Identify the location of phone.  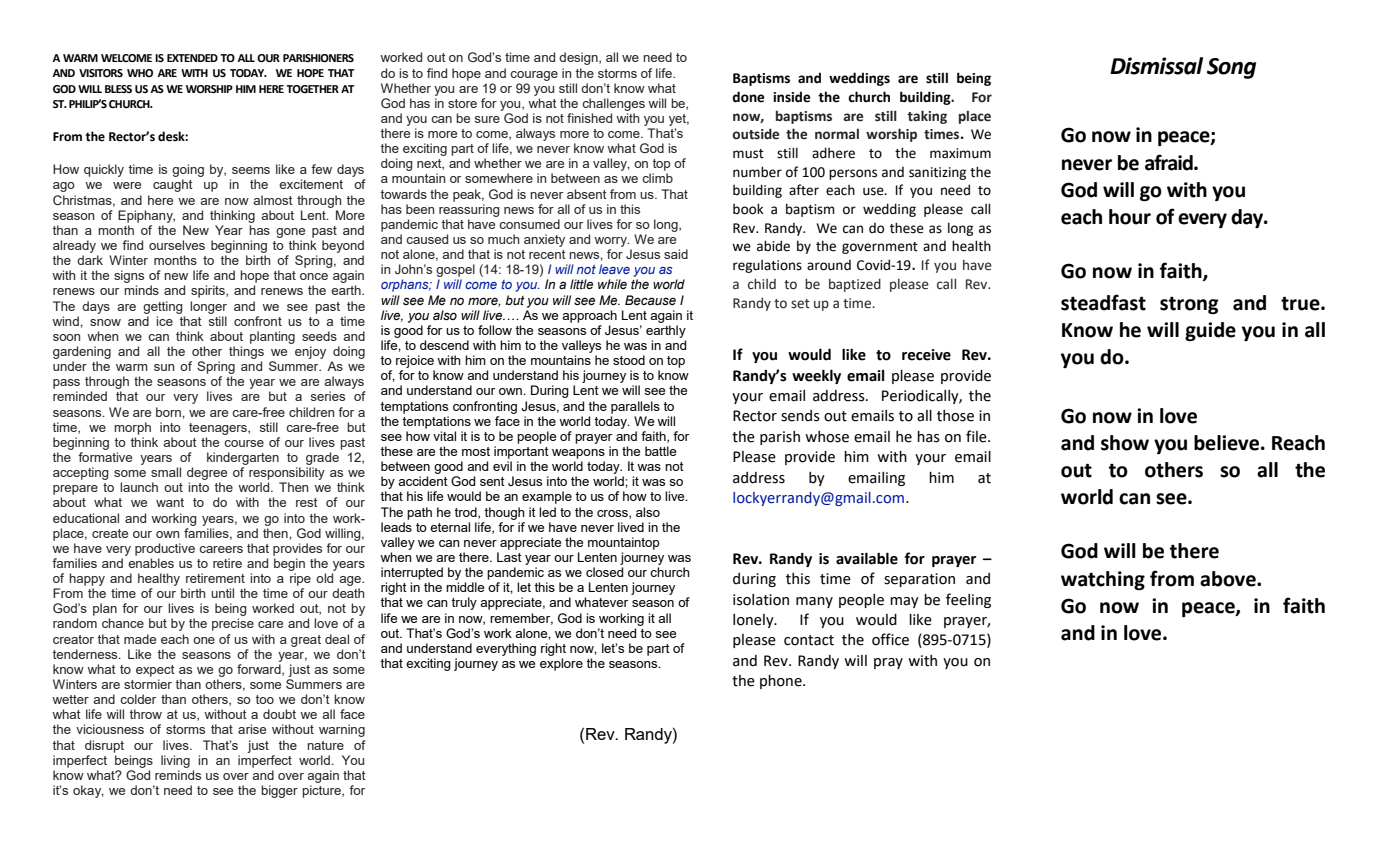
(782, 682).
